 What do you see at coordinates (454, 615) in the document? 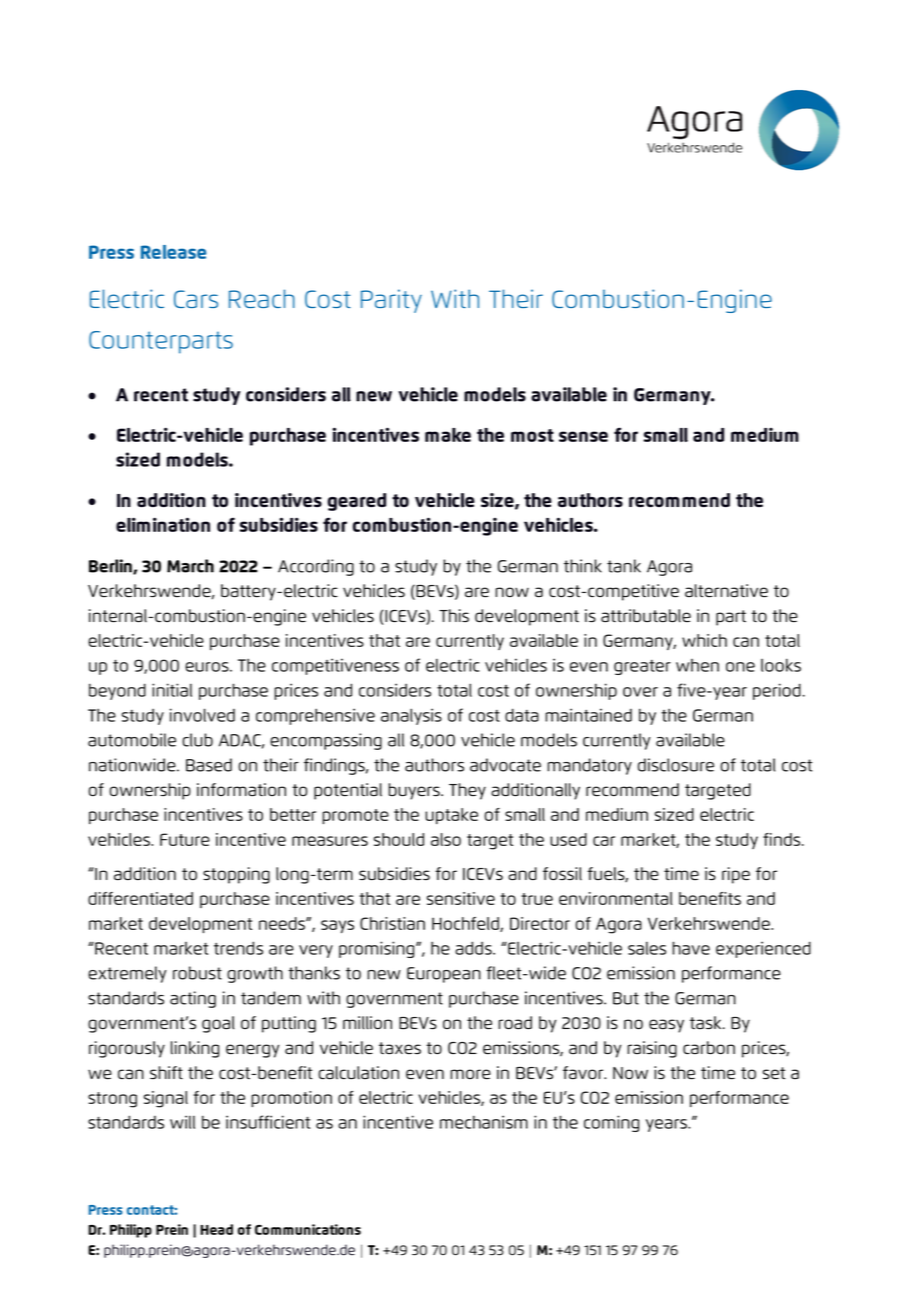
I see `This` at bounding box center [454, 615].
